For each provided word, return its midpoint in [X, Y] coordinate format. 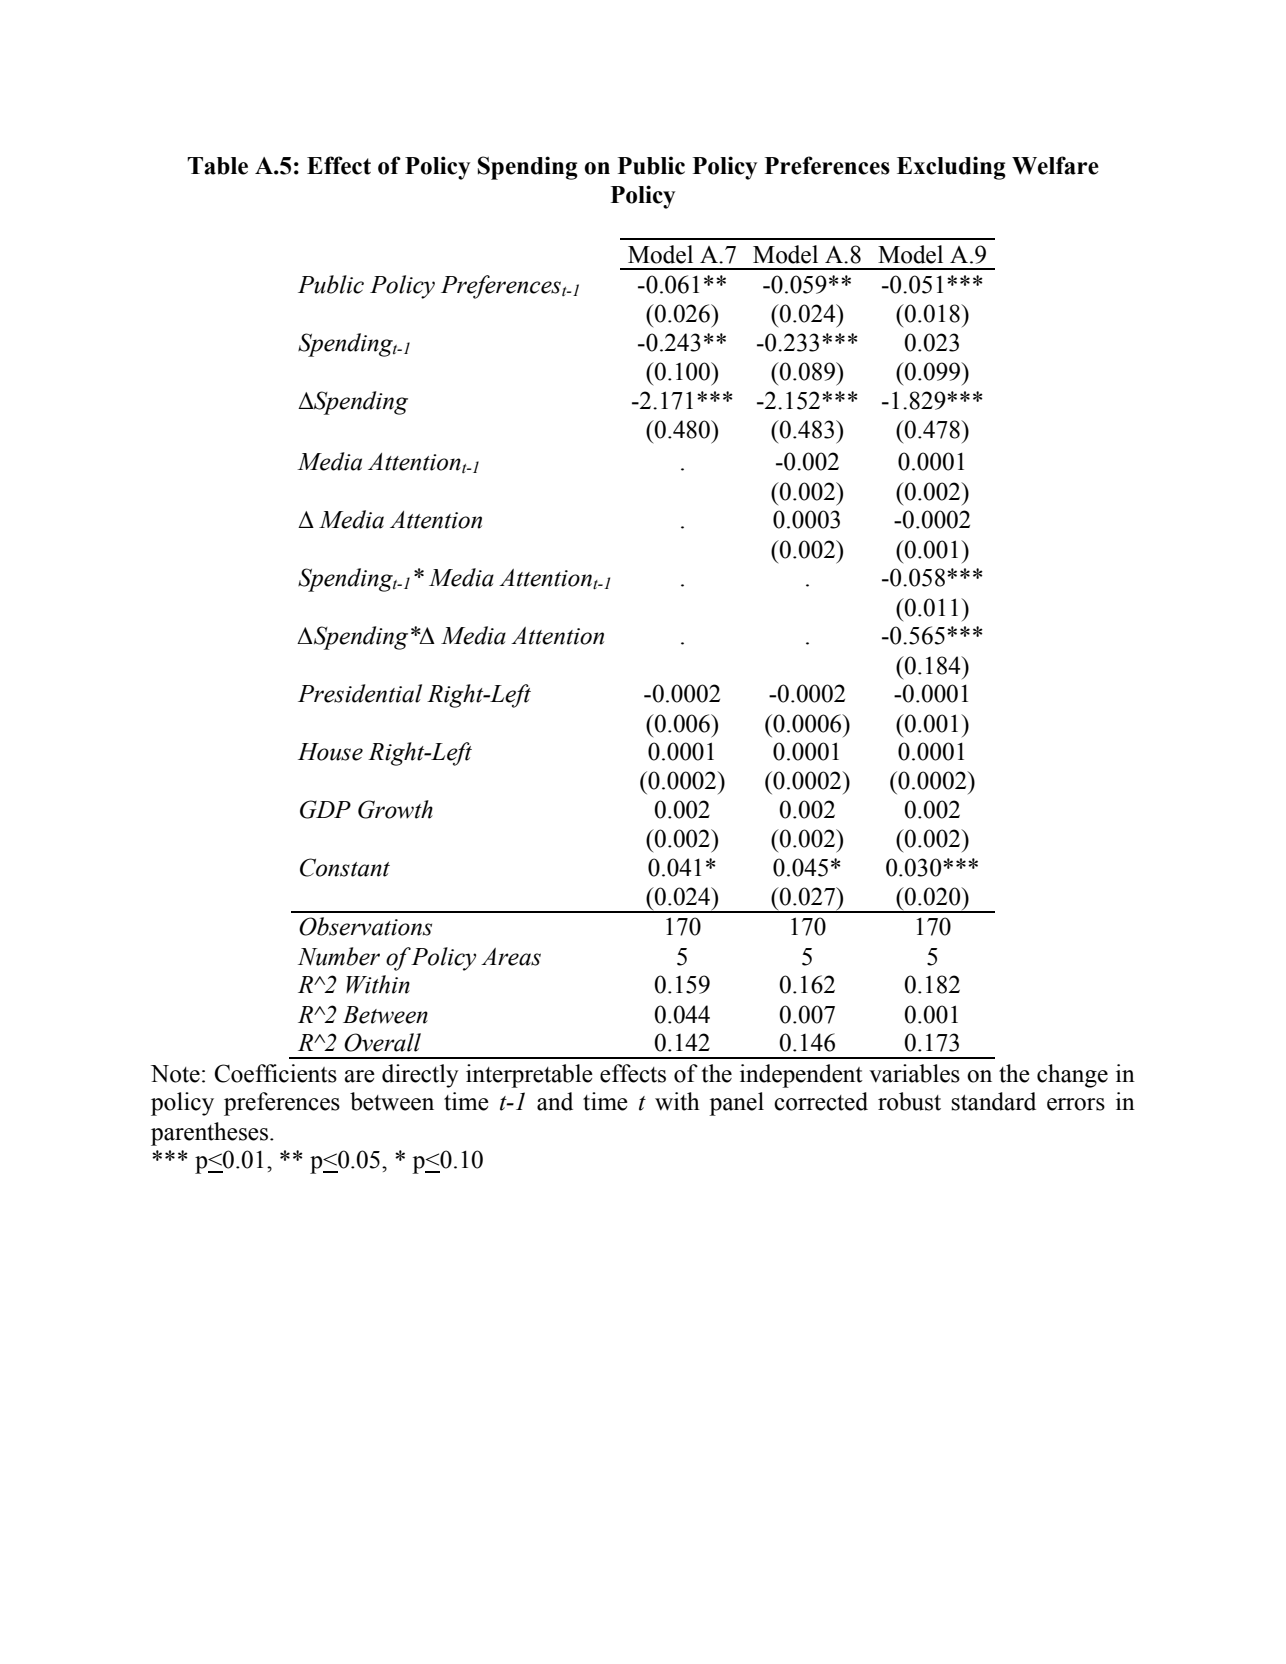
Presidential [360, 693]
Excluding [951, 168]
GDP [325, 809]
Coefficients [275, 1073]
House [330, 752]
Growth [395, 809]
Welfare [1055, 165]
